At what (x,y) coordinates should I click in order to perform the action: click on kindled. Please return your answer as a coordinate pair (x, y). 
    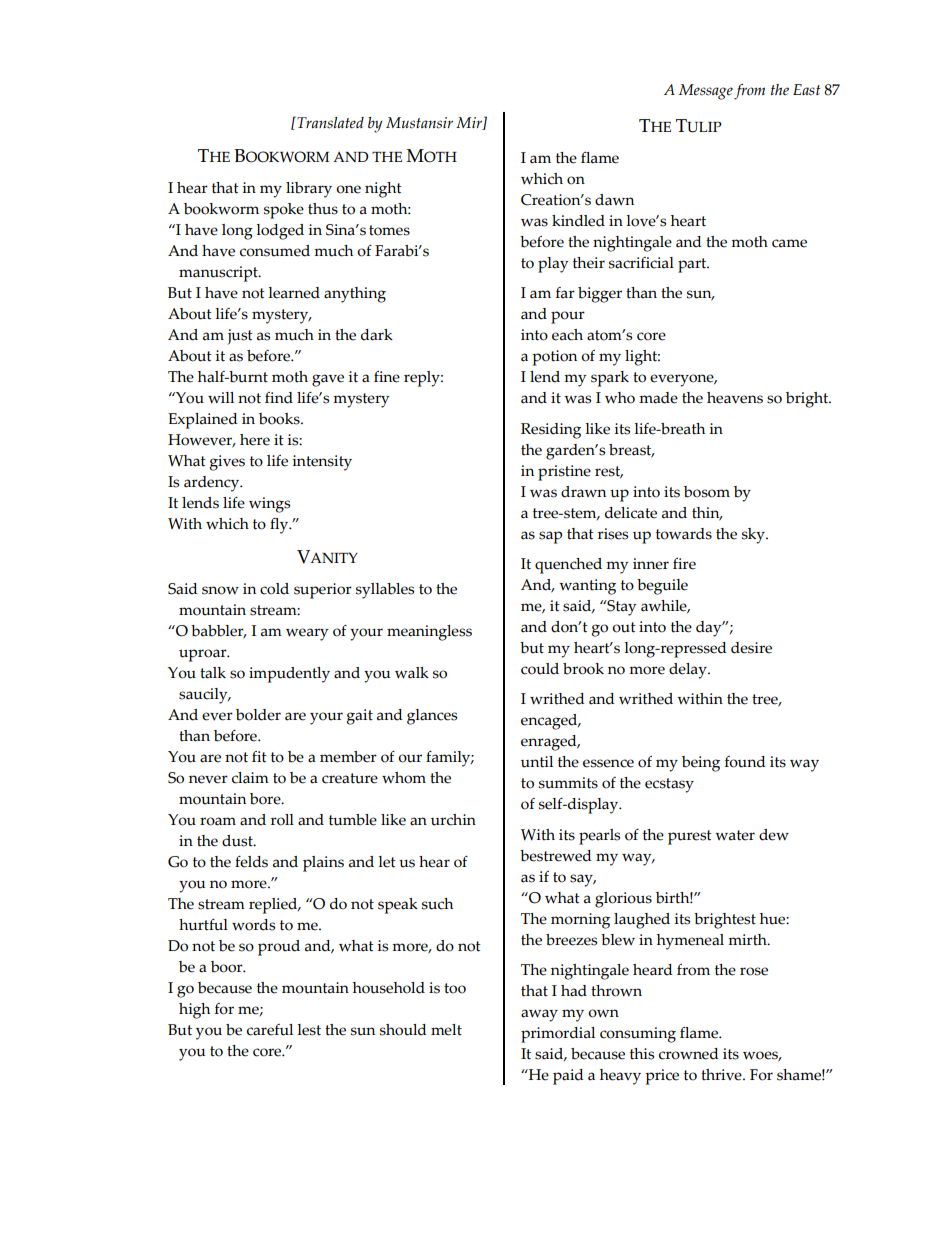
    Looking at the image, I should click on (578, 221).
